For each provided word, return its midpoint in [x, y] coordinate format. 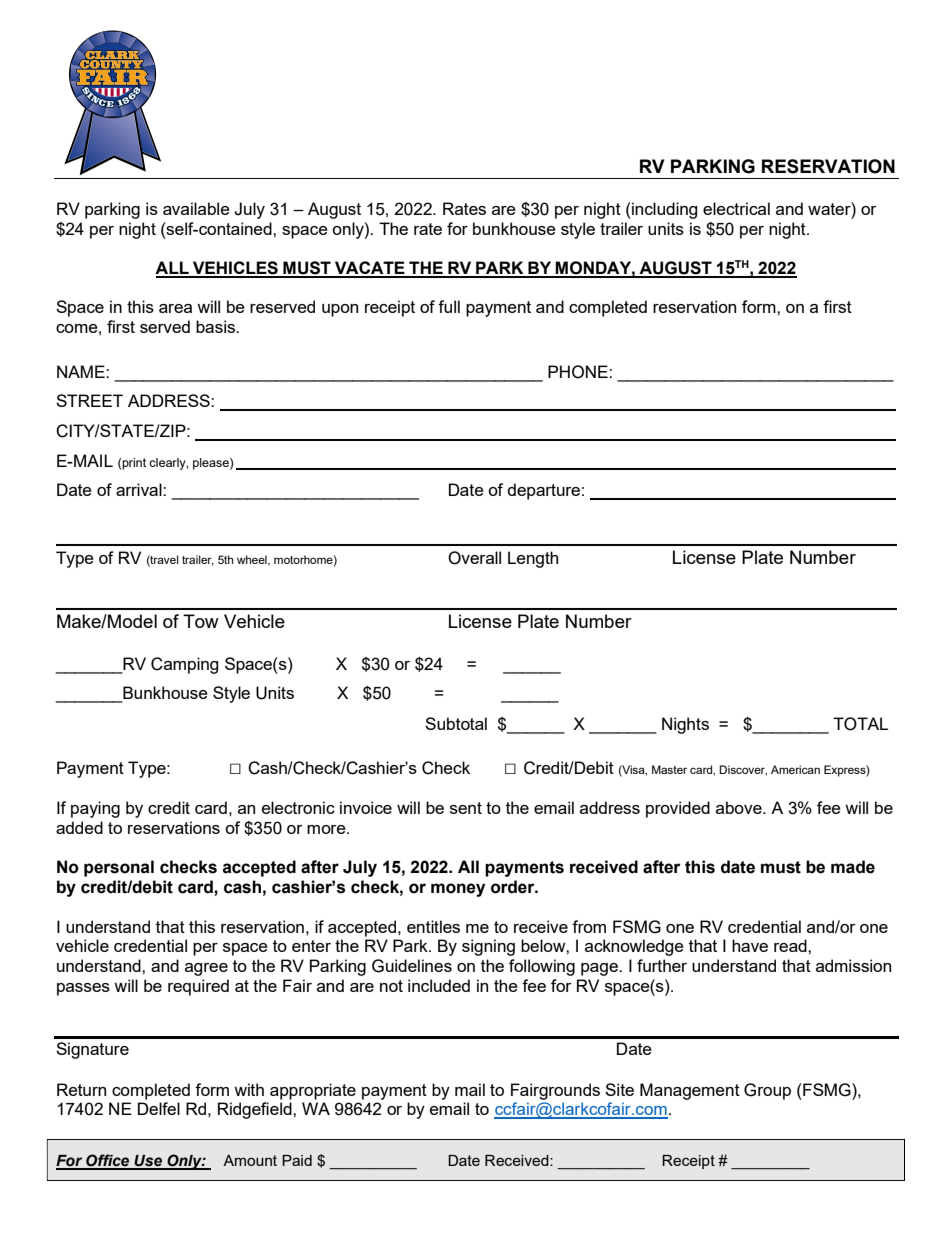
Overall [474, 558]
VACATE [370, 269]
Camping [184, 665]
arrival [140, 489]
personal [119, 868]
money [458, 890]
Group [767, 1091]
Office [108, 1161]
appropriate [313, 1091]
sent [466, 808]
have [750, 945]
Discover [743, 770]
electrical [736, 208]
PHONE [579, 372]
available [196, 208]
